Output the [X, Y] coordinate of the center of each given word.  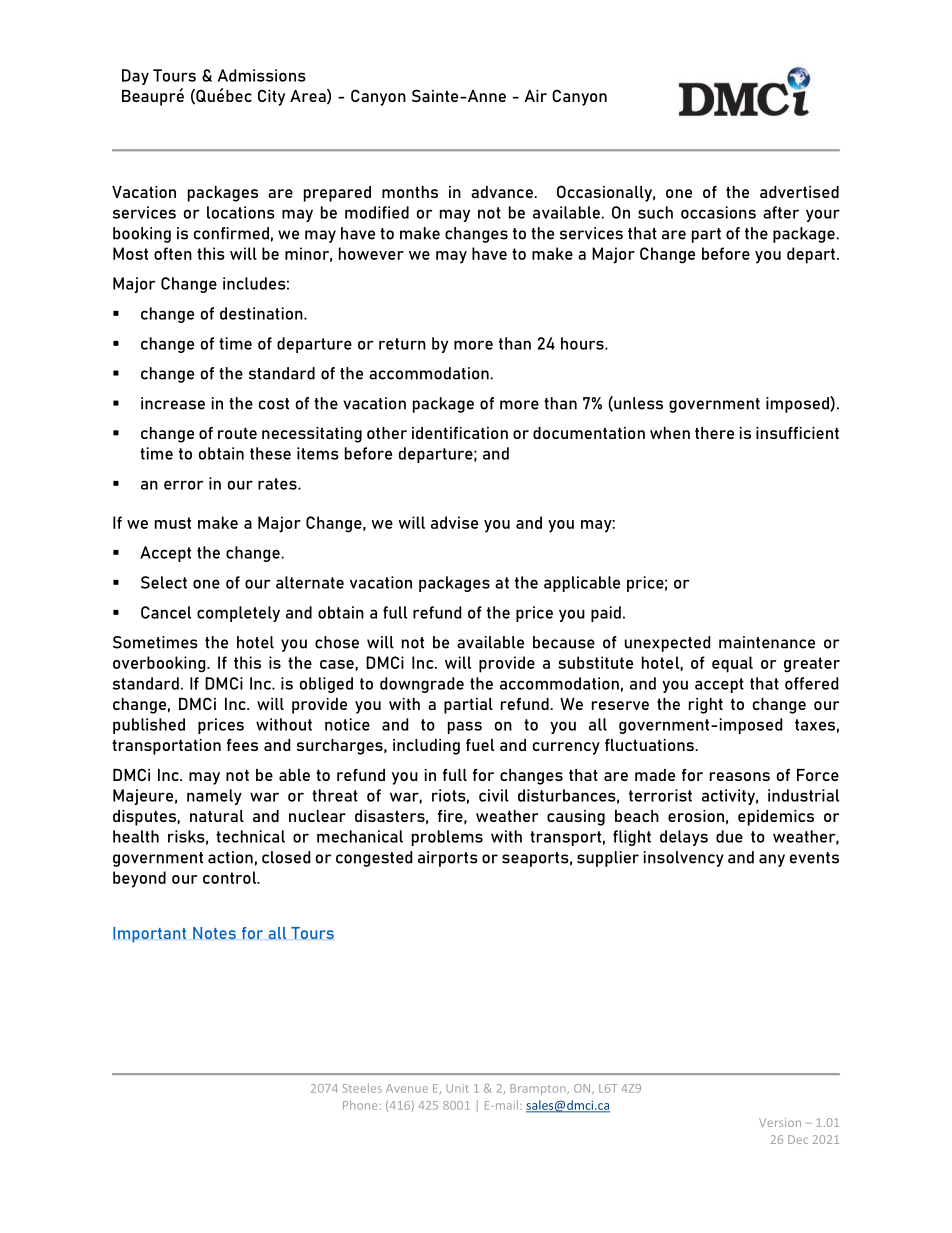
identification [460, 433]
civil [494, 795]
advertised [799, 192]
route [237, 433]
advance [503, 192]
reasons [740, 776]
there [714, 433]
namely [214, 797]
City [271, 97]
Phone [360, 1105]
